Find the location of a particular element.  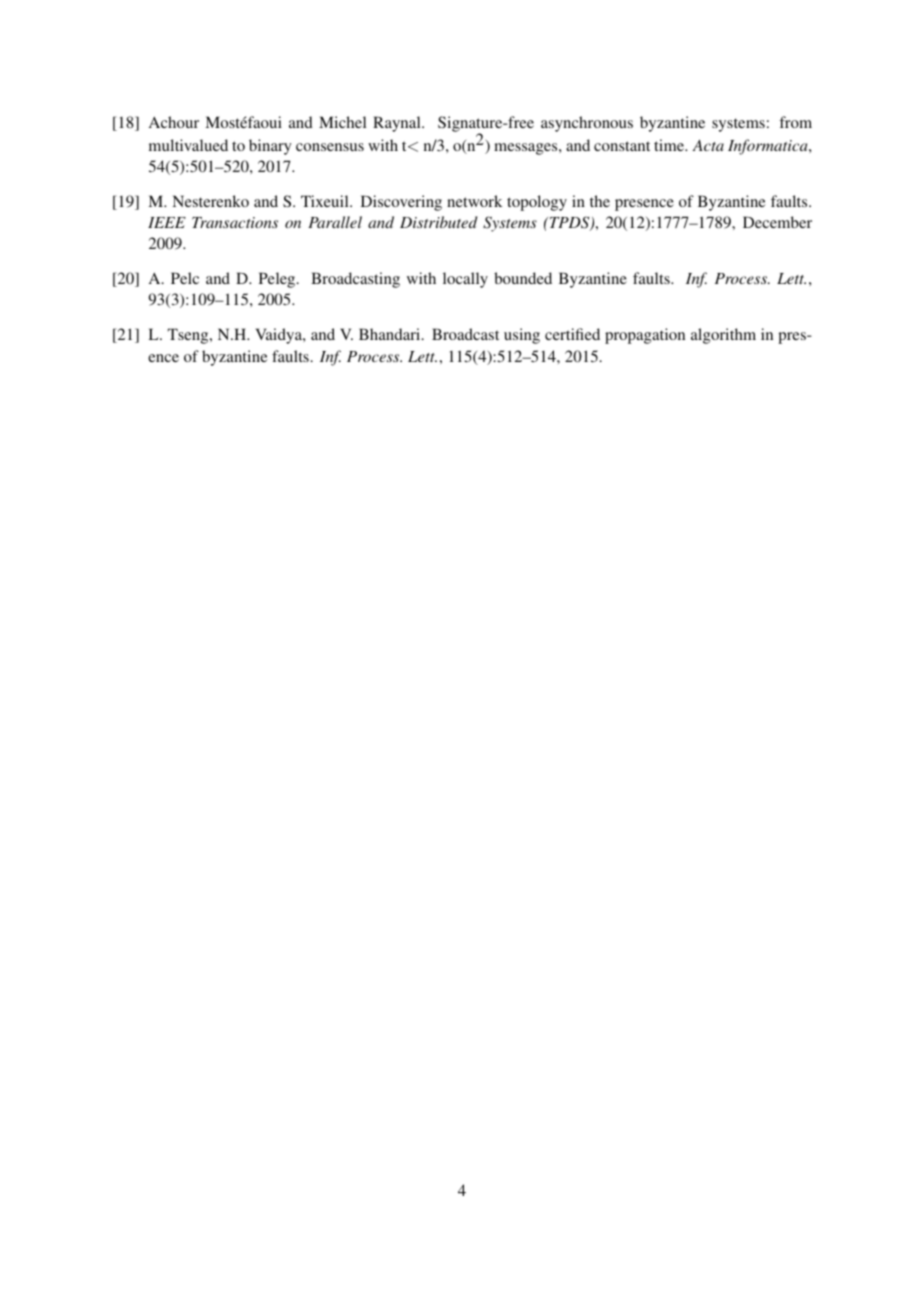

network is located at coordinates (474, 201).
